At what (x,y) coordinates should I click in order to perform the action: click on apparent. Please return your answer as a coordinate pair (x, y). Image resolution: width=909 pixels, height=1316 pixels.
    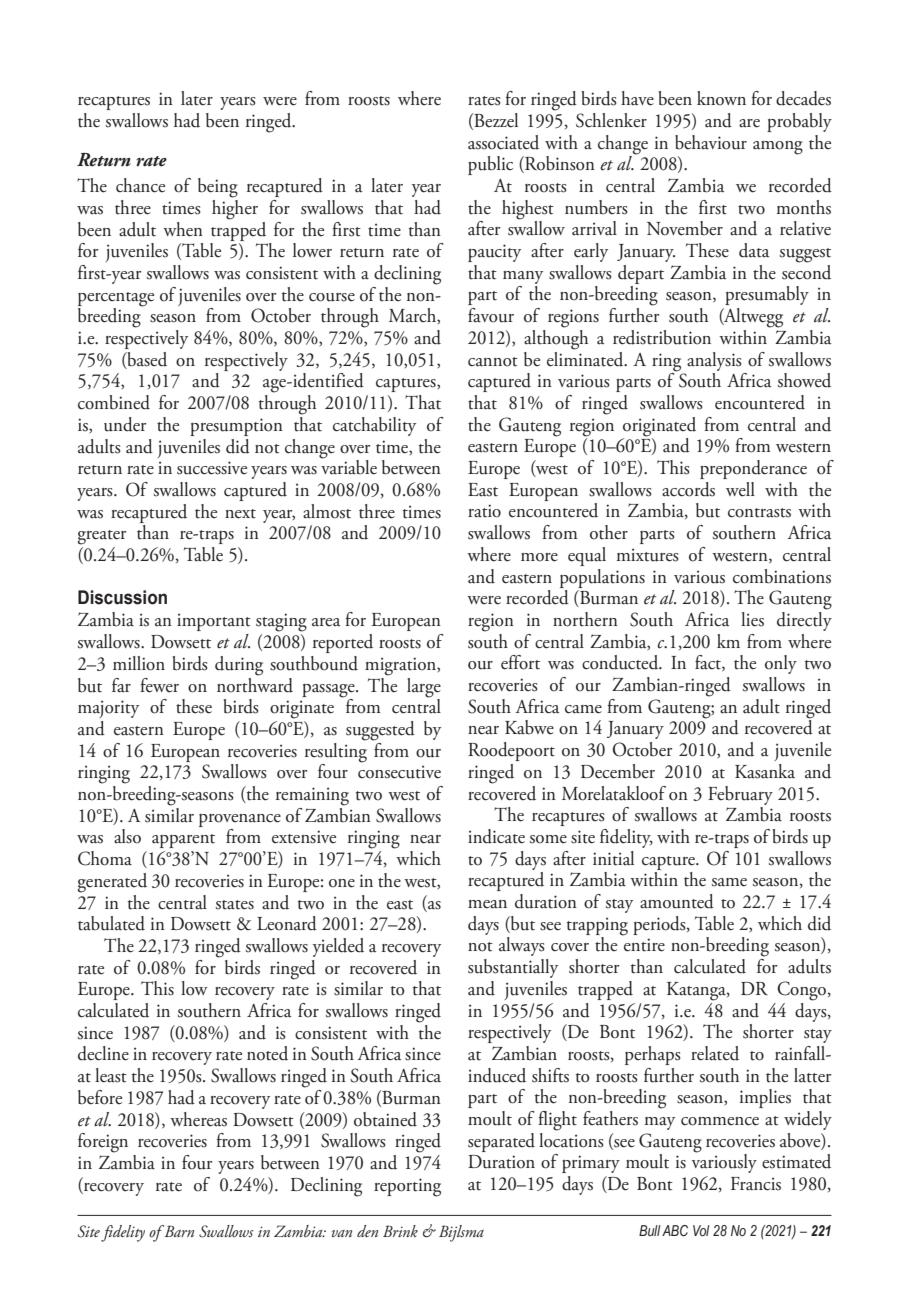
    Looking at the image, I should click on (183, 841).
